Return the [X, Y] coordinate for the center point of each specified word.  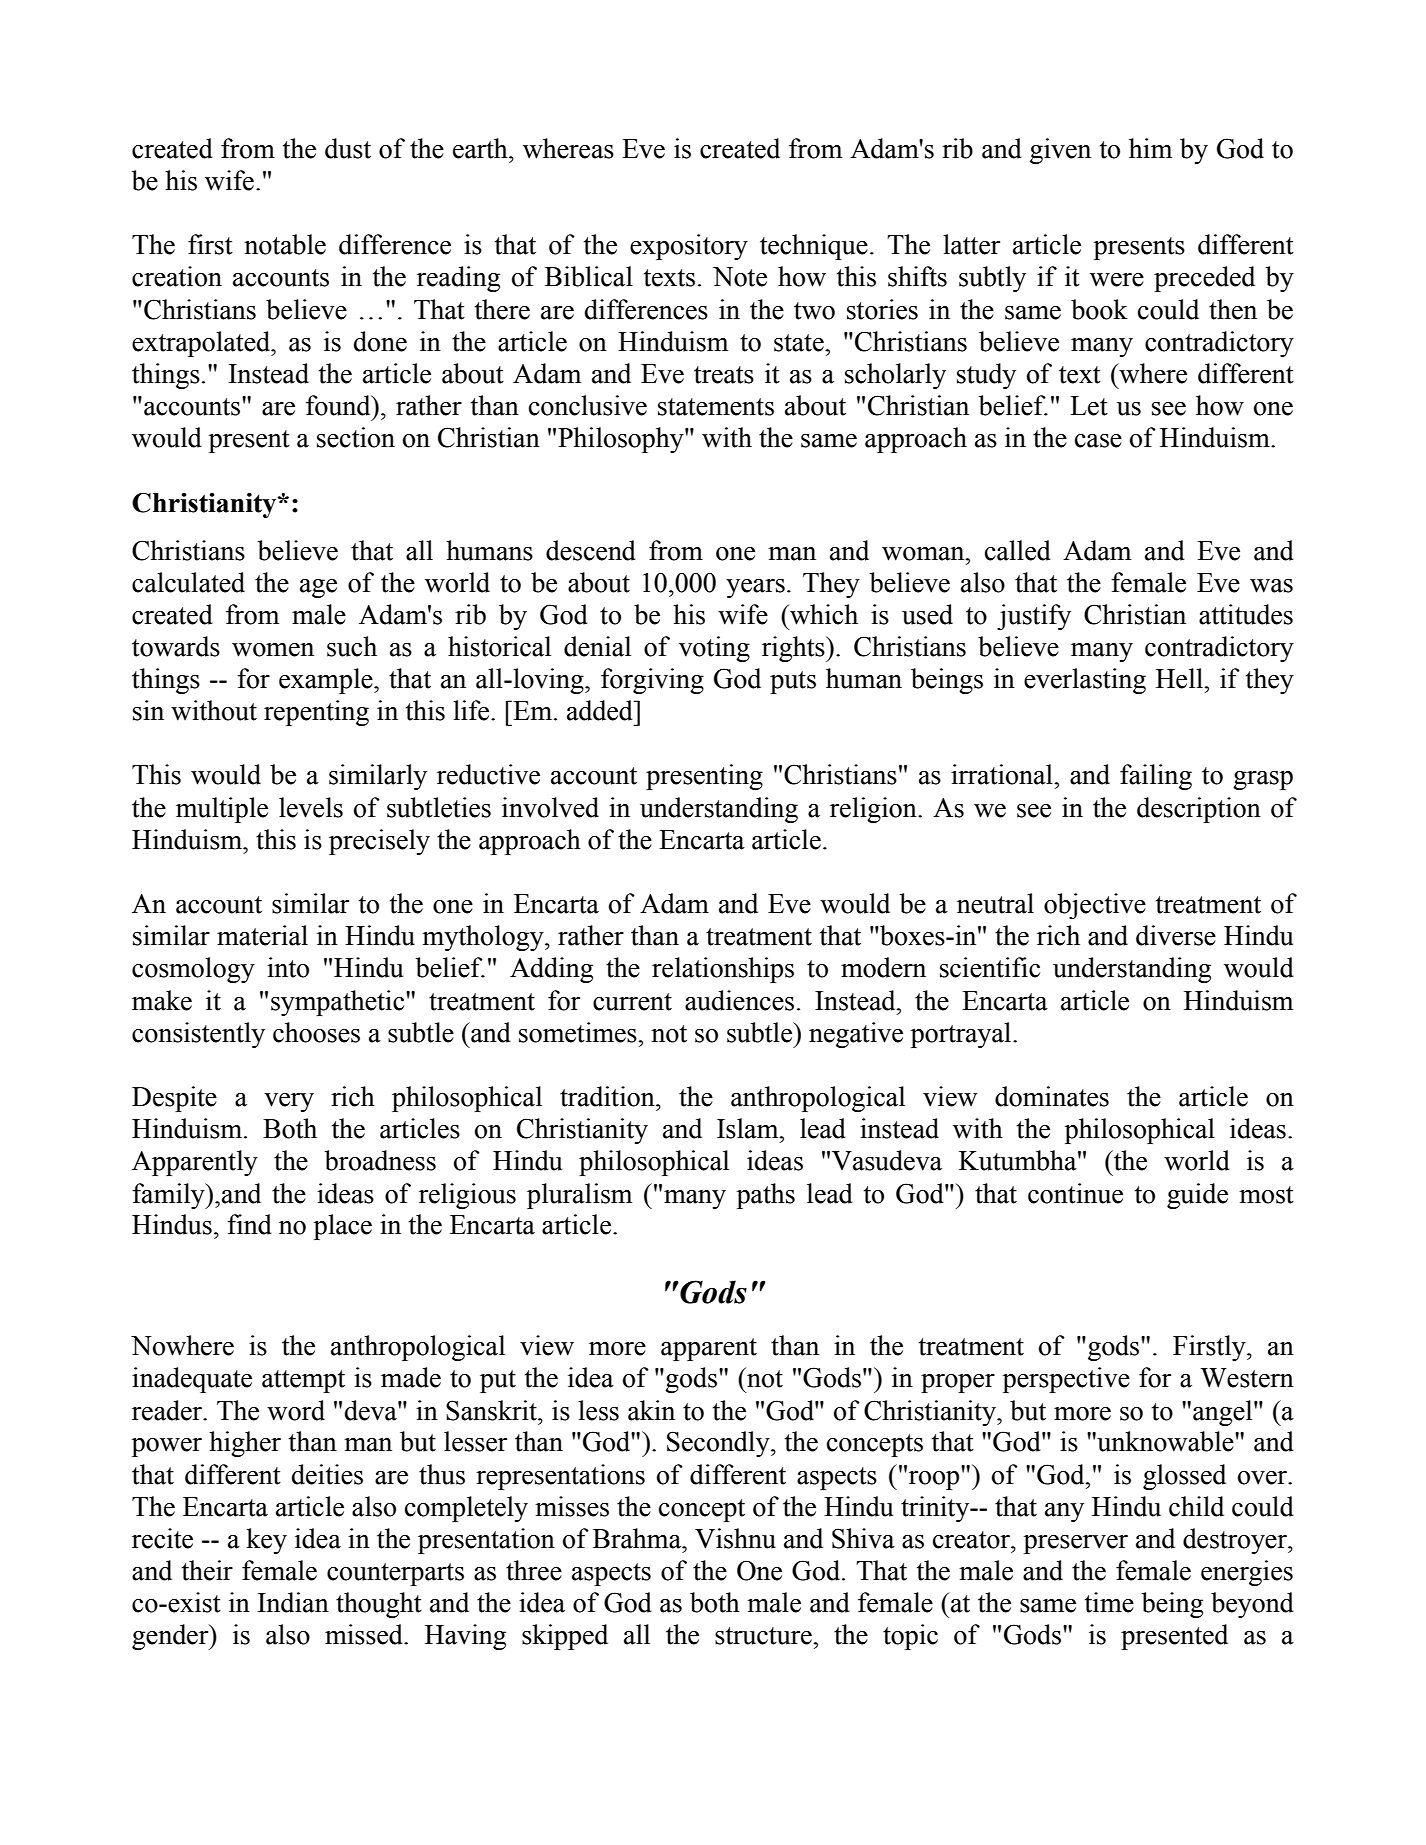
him [1150, 148]
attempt [303, 1381]
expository [689, 247]
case [1098, 441]
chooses [316, 1032]
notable [285, 244]
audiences [739, 1000]
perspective [1066, 1380]
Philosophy [622, 440]
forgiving [652, 681]
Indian [293, 1602]
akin [651, 1410]
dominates [1052, 1096]
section [356, 437]
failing [1156, 777]
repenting [316, 713]
